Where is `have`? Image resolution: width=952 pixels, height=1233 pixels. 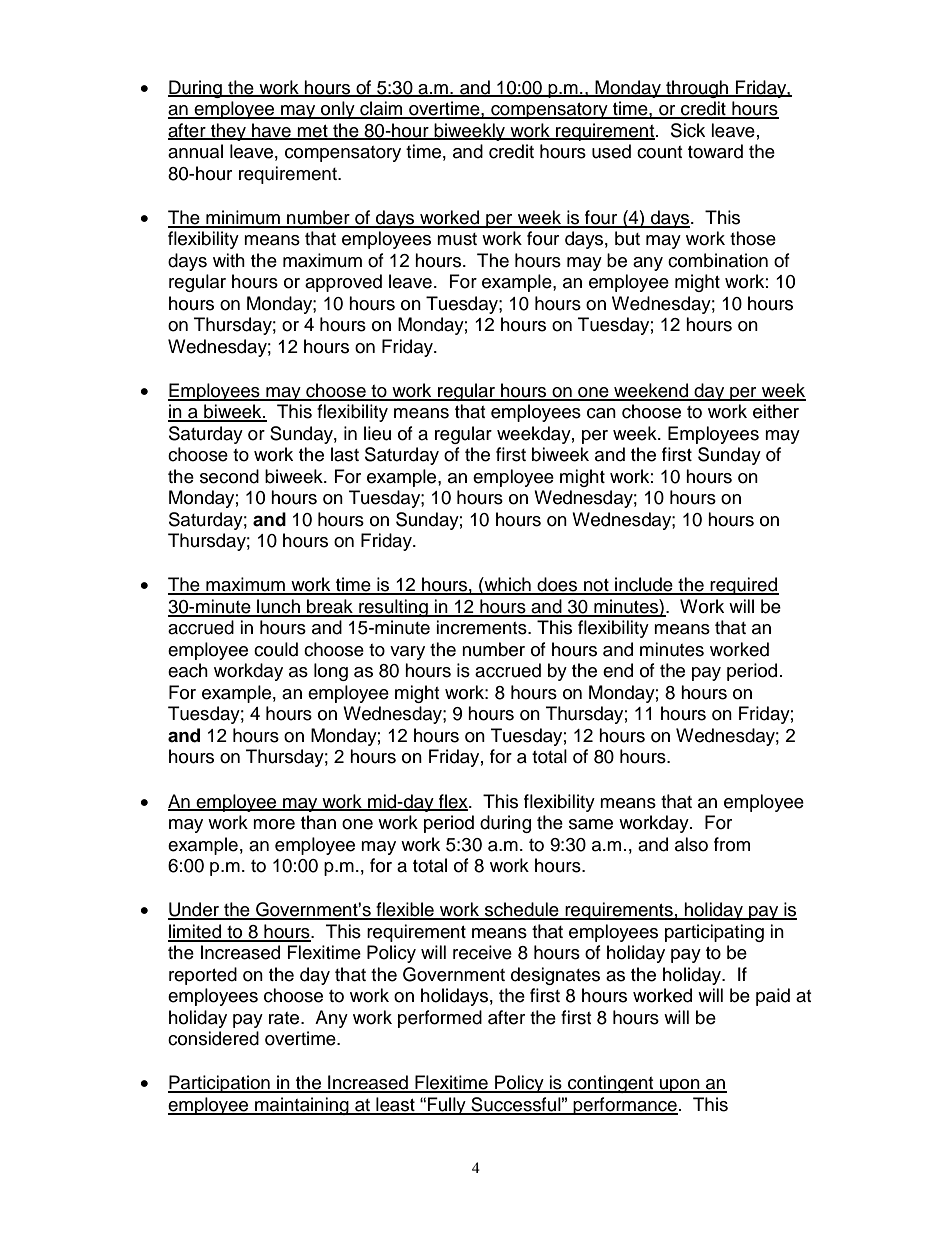
have is located at coordinates (271, 131).
